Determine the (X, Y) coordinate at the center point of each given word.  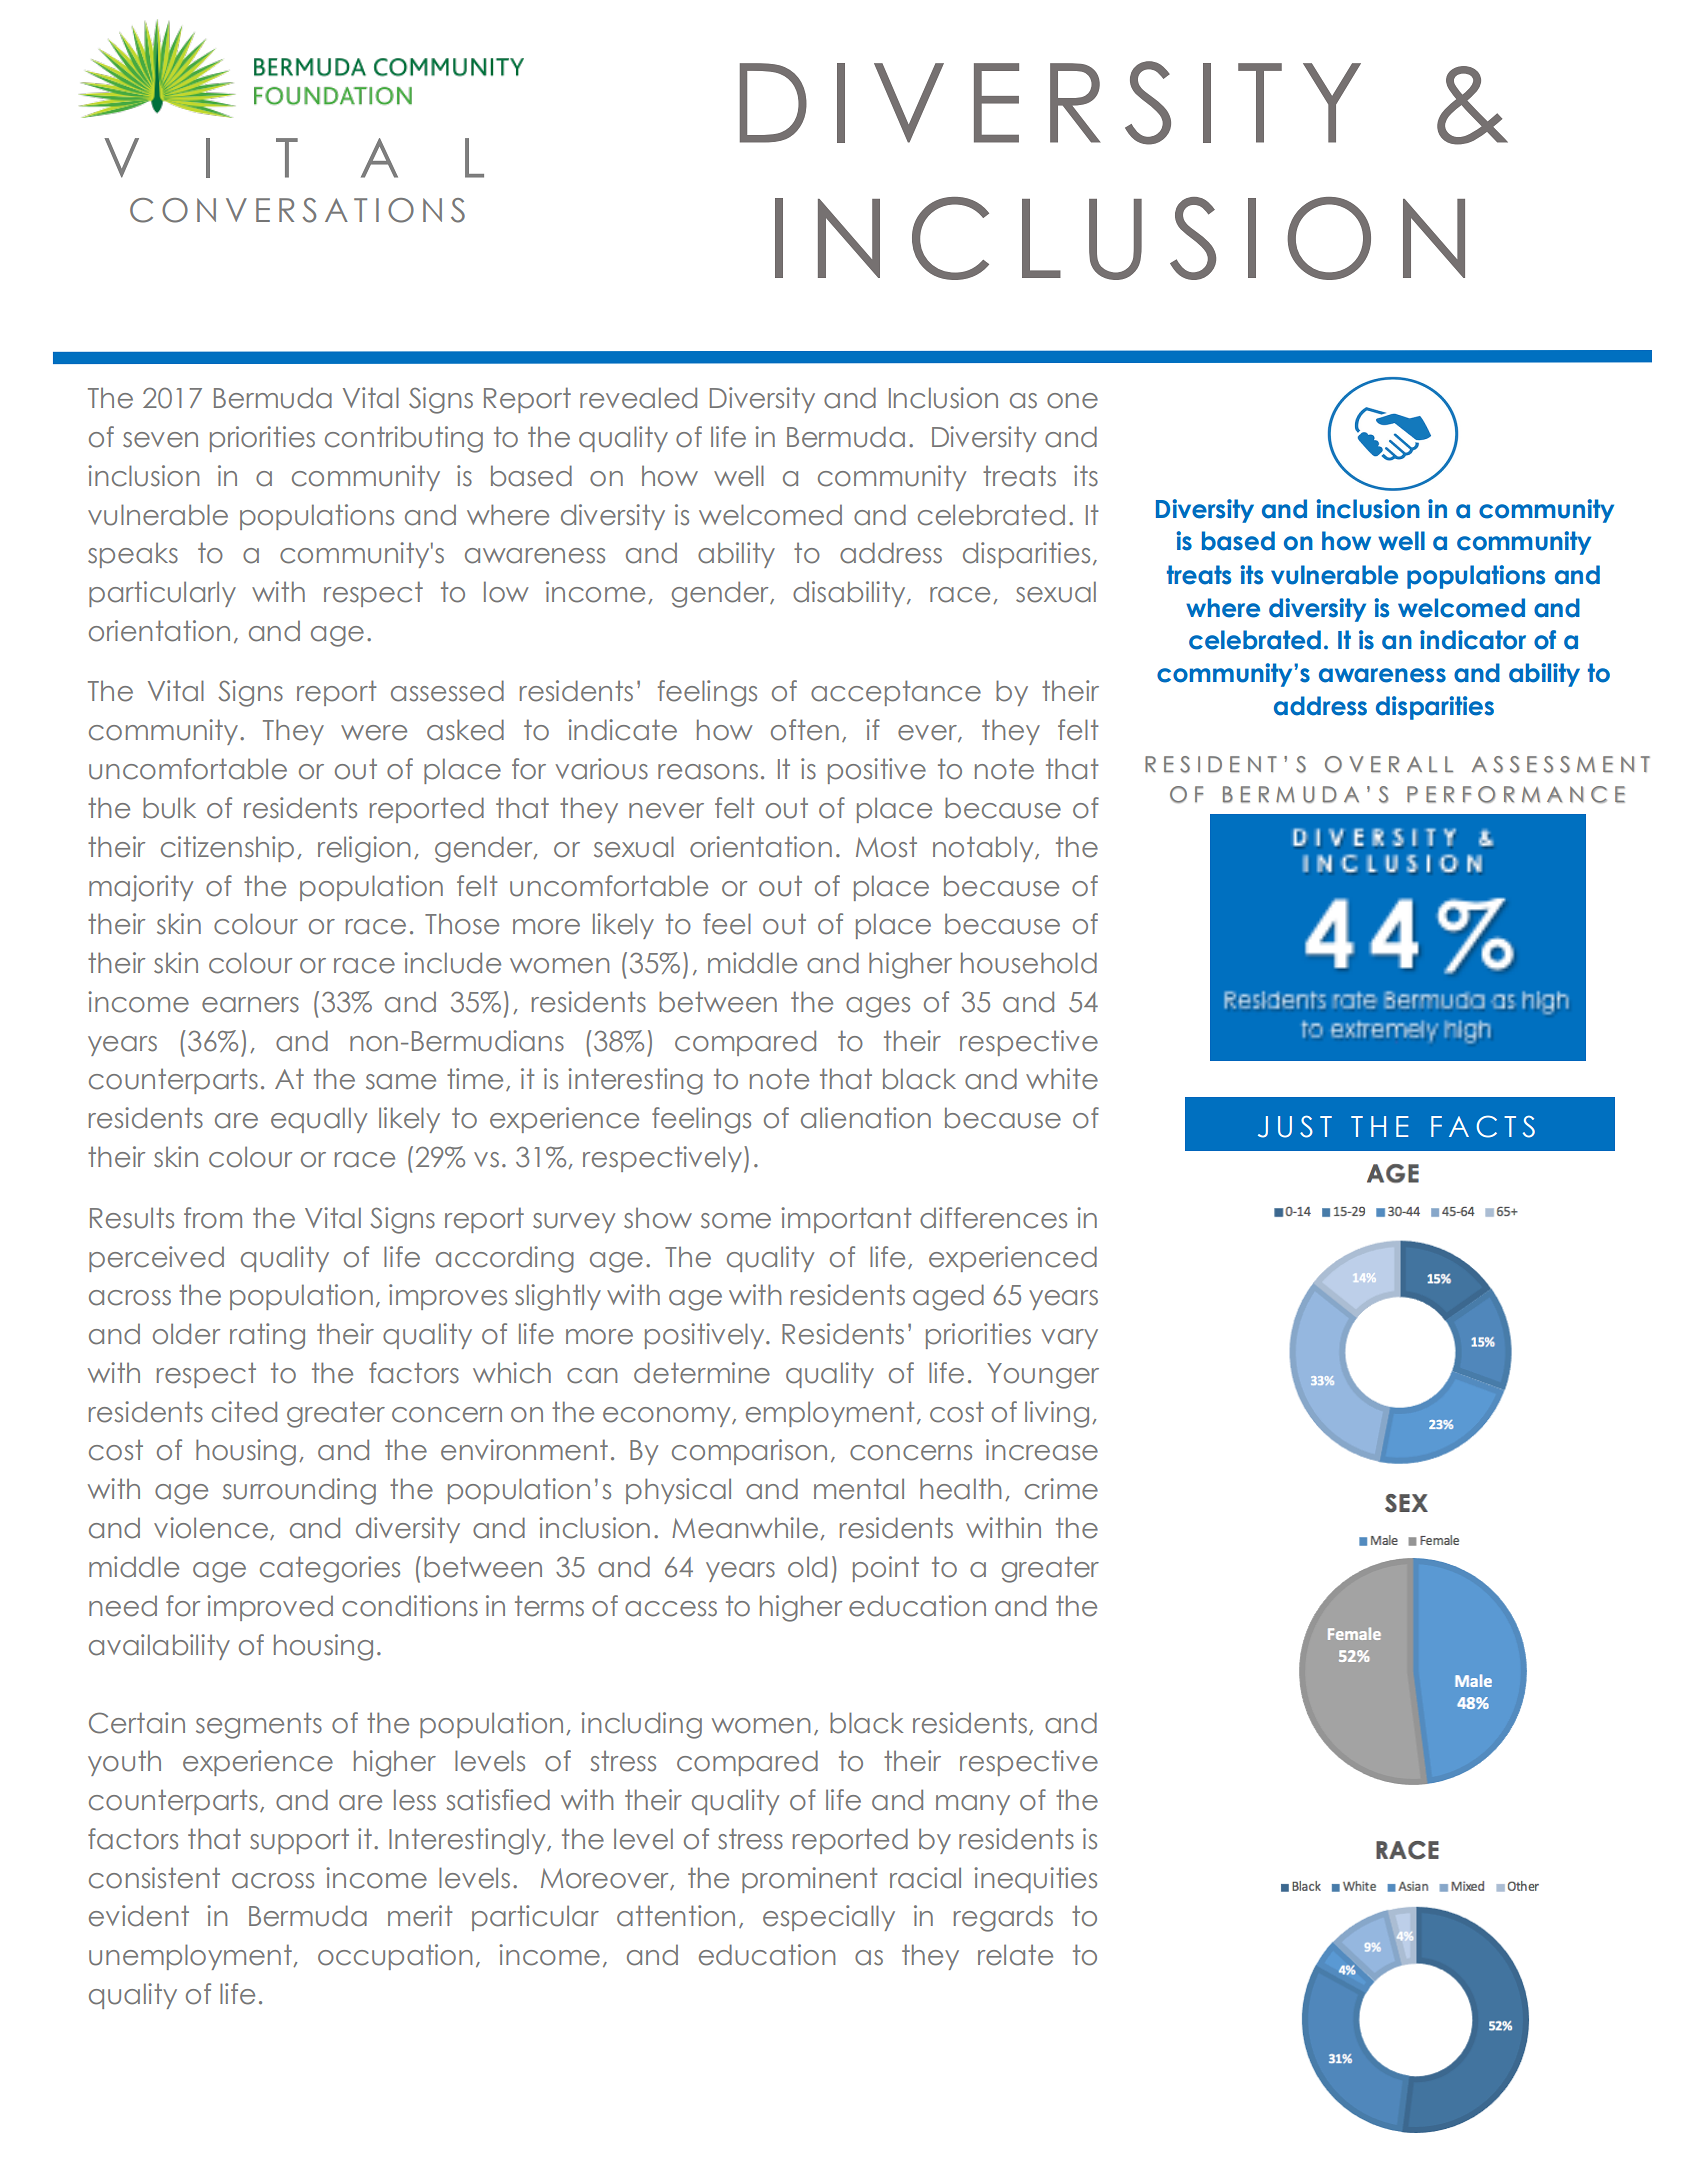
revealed (638, 398)
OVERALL (1389, 764)
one (1072, 401)
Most (886, 847)
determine (702, 1373)
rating (267, 1336)
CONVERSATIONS (297, 210)
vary (1070, 1339)
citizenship (227, 849)
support (299, 1841)
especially (829, 1918)
